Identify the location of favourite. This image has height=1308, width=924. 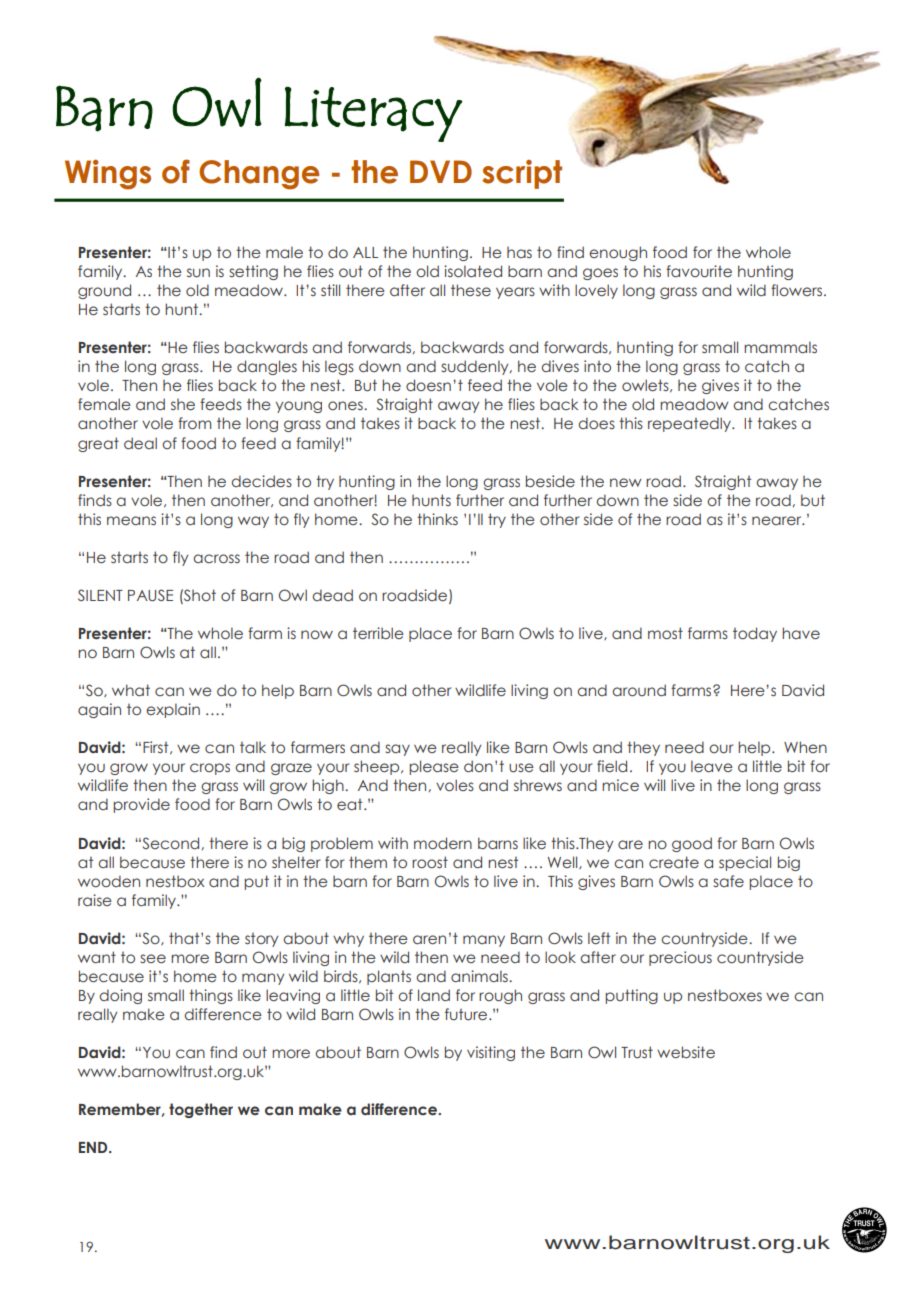
(699, 271).
